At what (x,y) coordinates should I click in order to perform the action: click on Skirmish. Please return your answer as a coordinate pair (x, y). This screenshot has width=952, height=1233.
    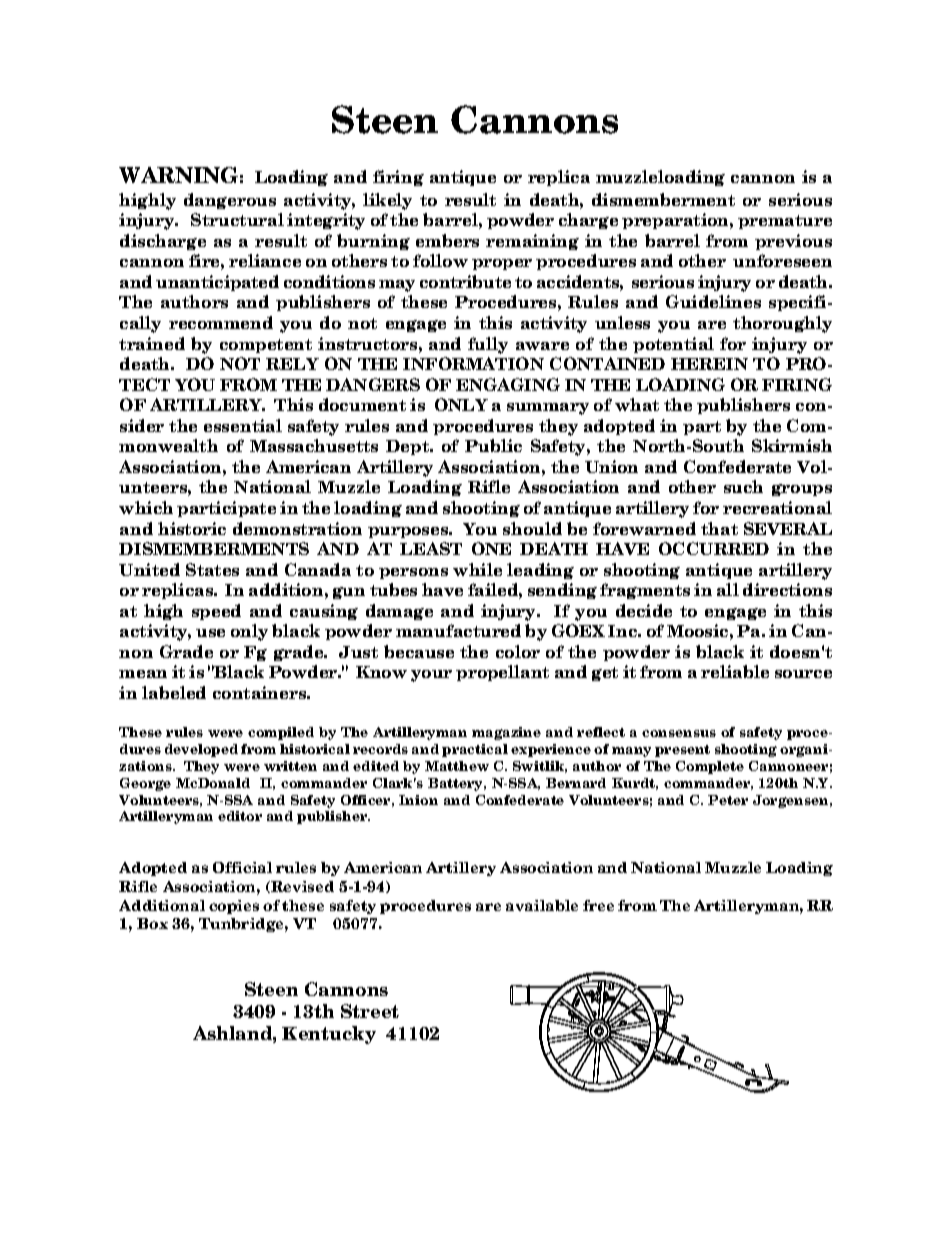
    Looking at the image, I should click on (792, 445).
